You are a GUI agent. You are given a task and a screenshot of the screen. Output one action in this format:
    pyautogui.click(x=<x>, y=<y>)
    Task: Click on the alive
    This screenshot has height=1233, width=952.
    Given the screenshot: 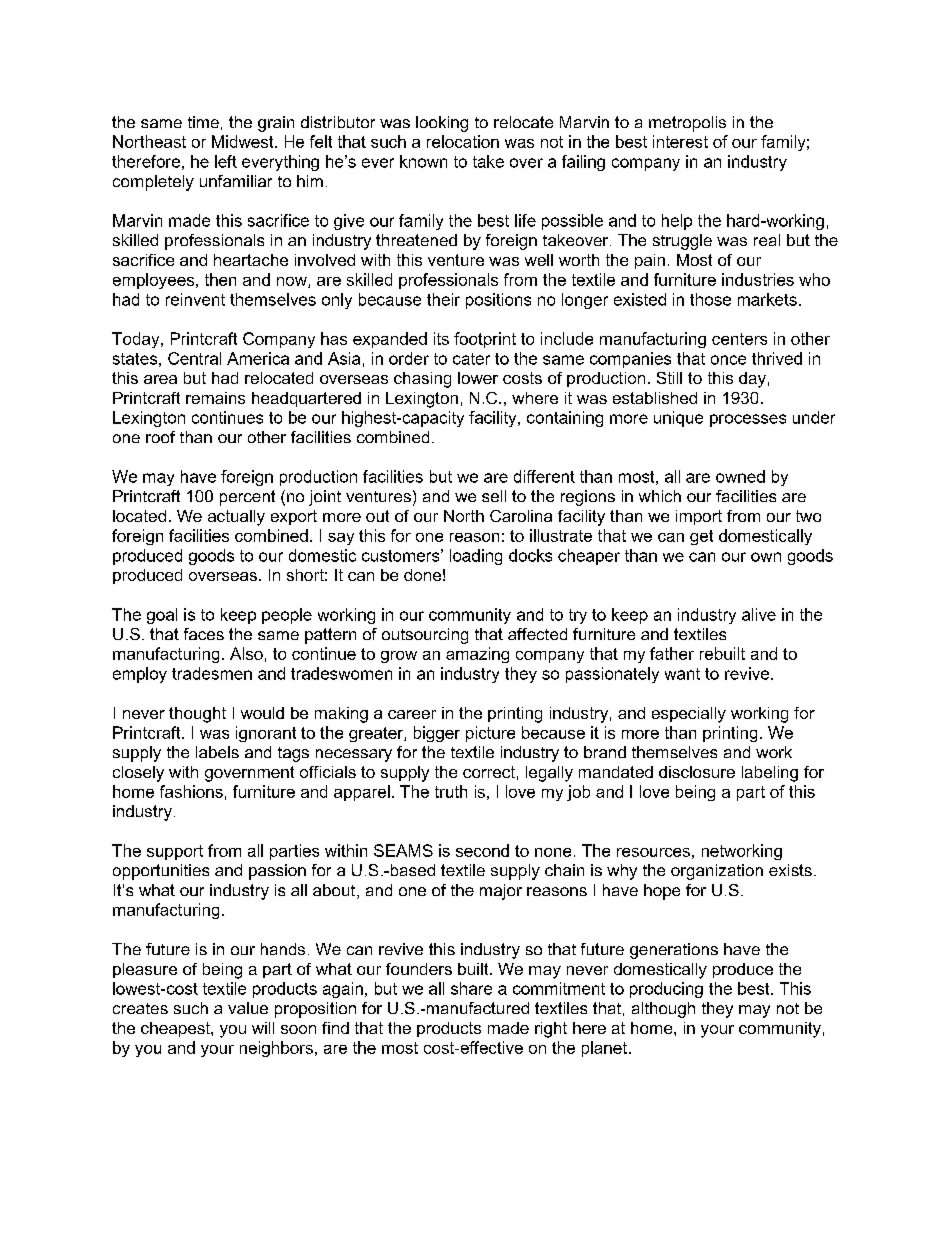 What is the action you would take?
    pyautogui.click(x=759, y=614)
